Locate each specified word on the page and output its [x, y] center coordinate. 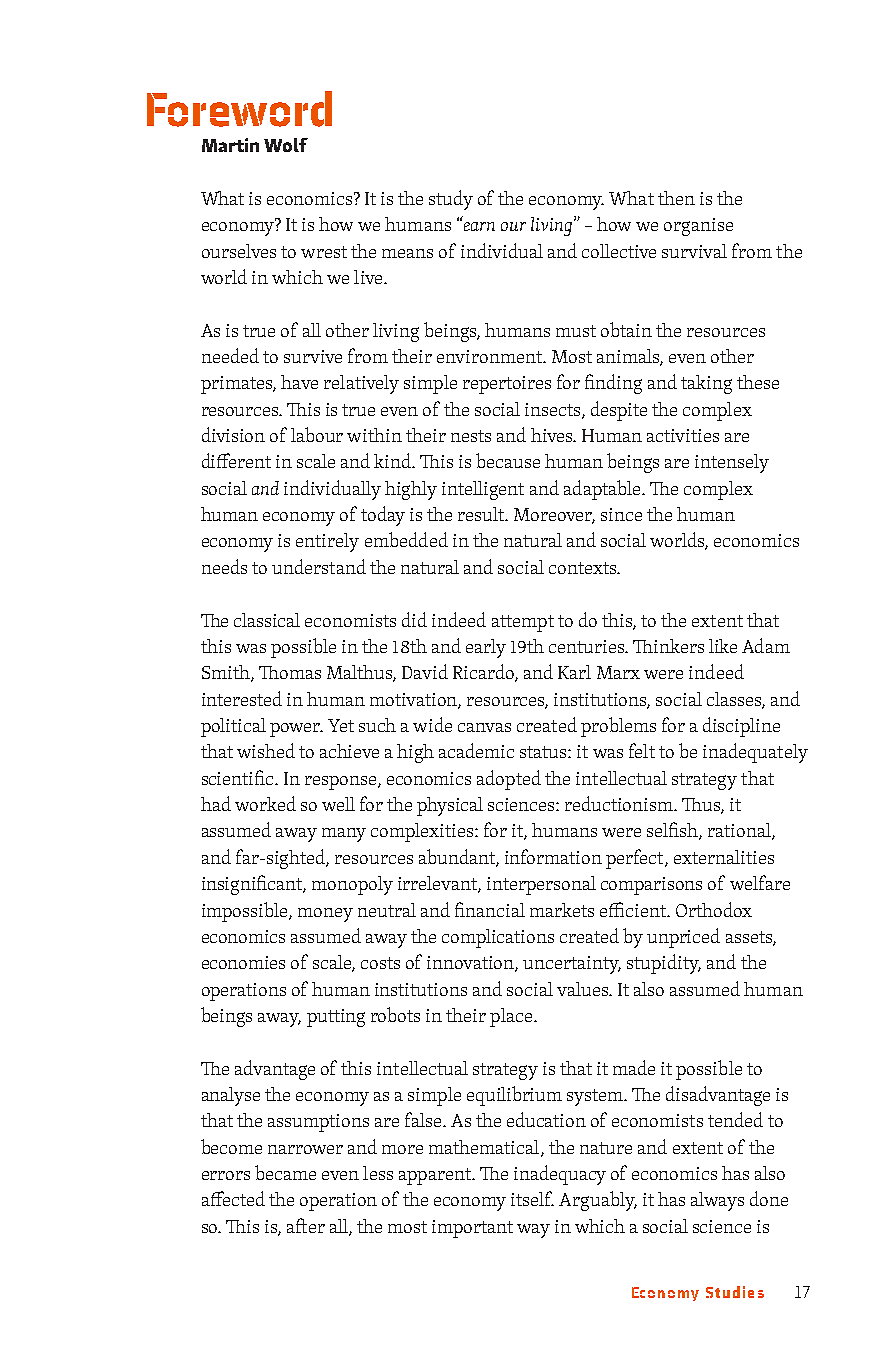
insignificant [254, 885]
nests [471, 436]
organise [698, 227]
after [306, 1225]
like [723, 646]
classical [267, 620]
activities [683, 435]
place [511, 1017]
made [634, 1067]
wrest [324, 252]
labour [317, 434]
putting [336, 1018]
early [486, 648]
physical [450, 806]
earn [478, 225]
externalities [724, 857]
